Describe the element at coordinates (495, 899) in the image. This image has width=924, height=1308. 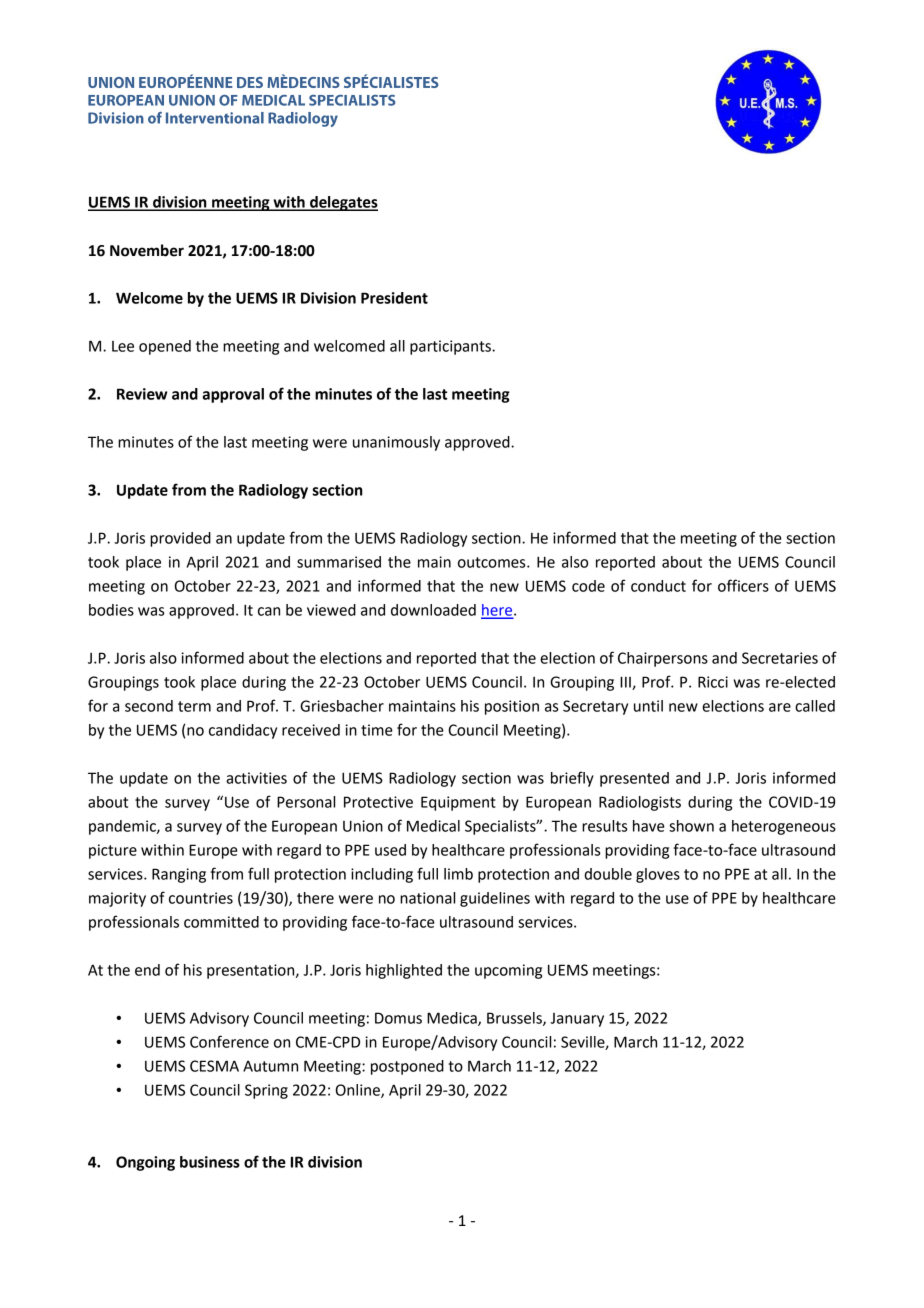
I see `guidelines` at that location.
